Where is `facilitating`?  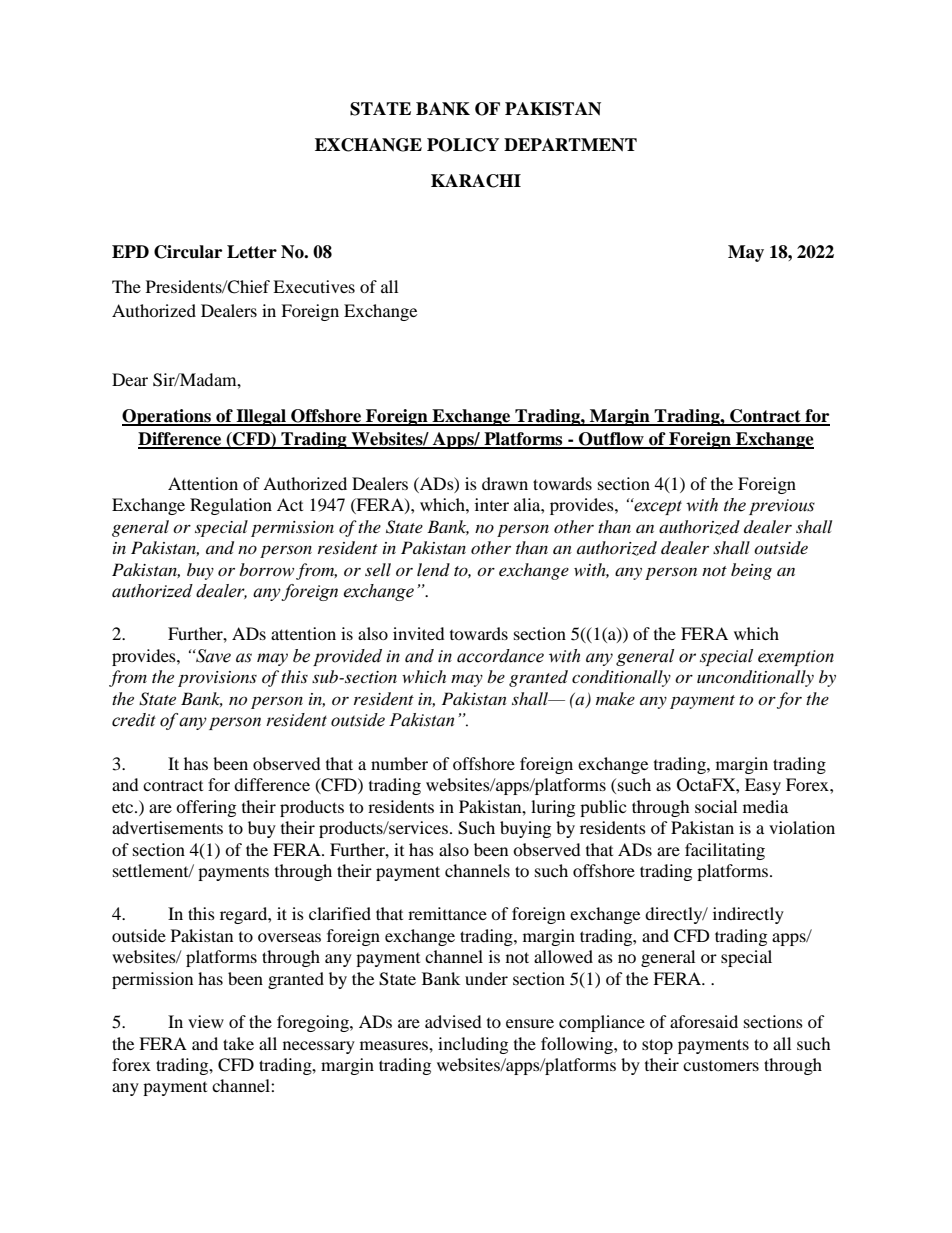 facilitating is located at coordinates (725, 851).
